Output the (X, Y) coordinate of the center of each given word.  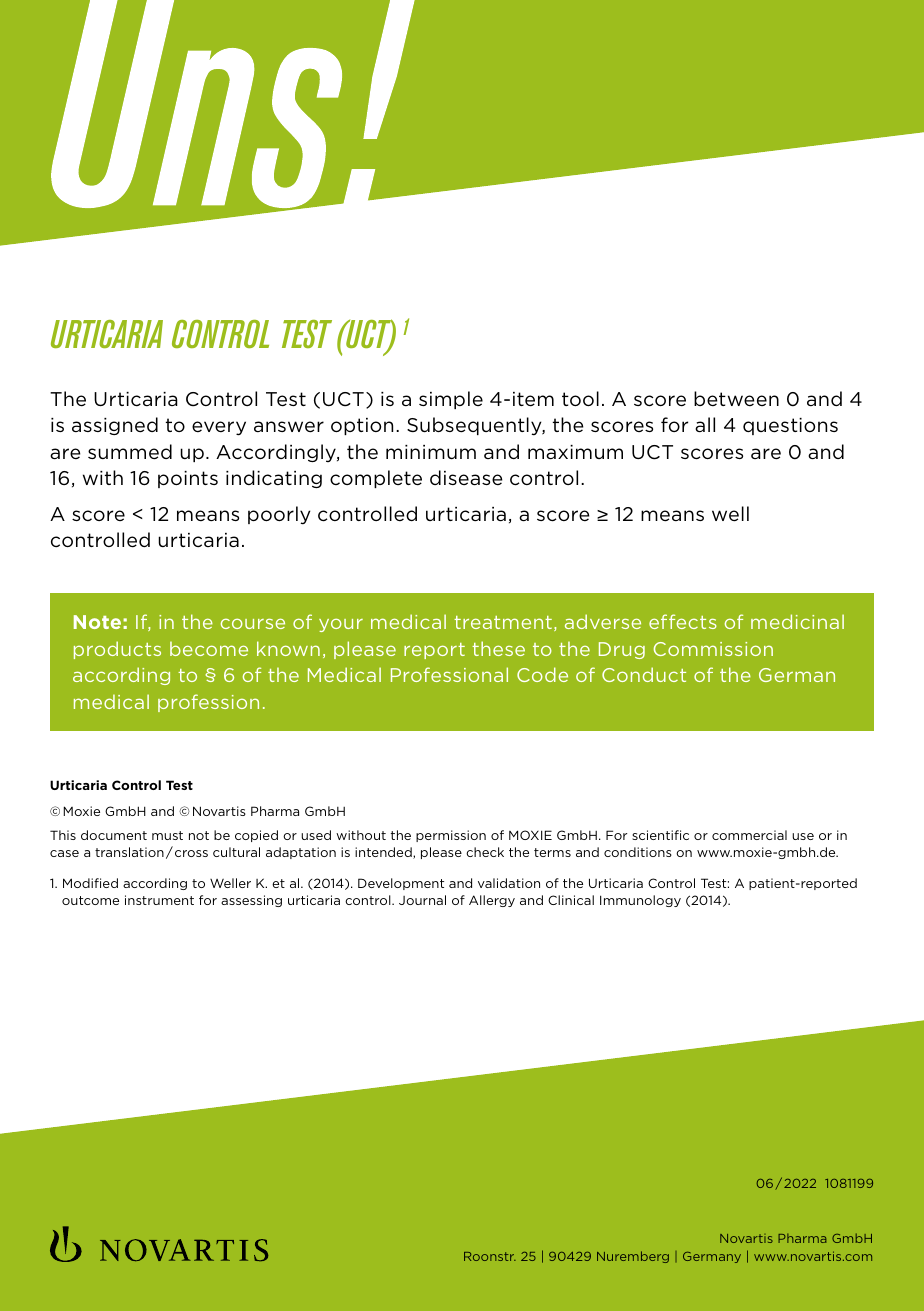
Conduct (644, 674)
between (736, 398)
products (117, 650)
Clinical (571, 900)
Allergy (492, 901)
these (498, 648)
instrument (159, 900)
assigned (115, 426)
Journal (422, 900)
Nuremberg (633, 1257)
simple (451, 400)
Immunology (640, 901)
